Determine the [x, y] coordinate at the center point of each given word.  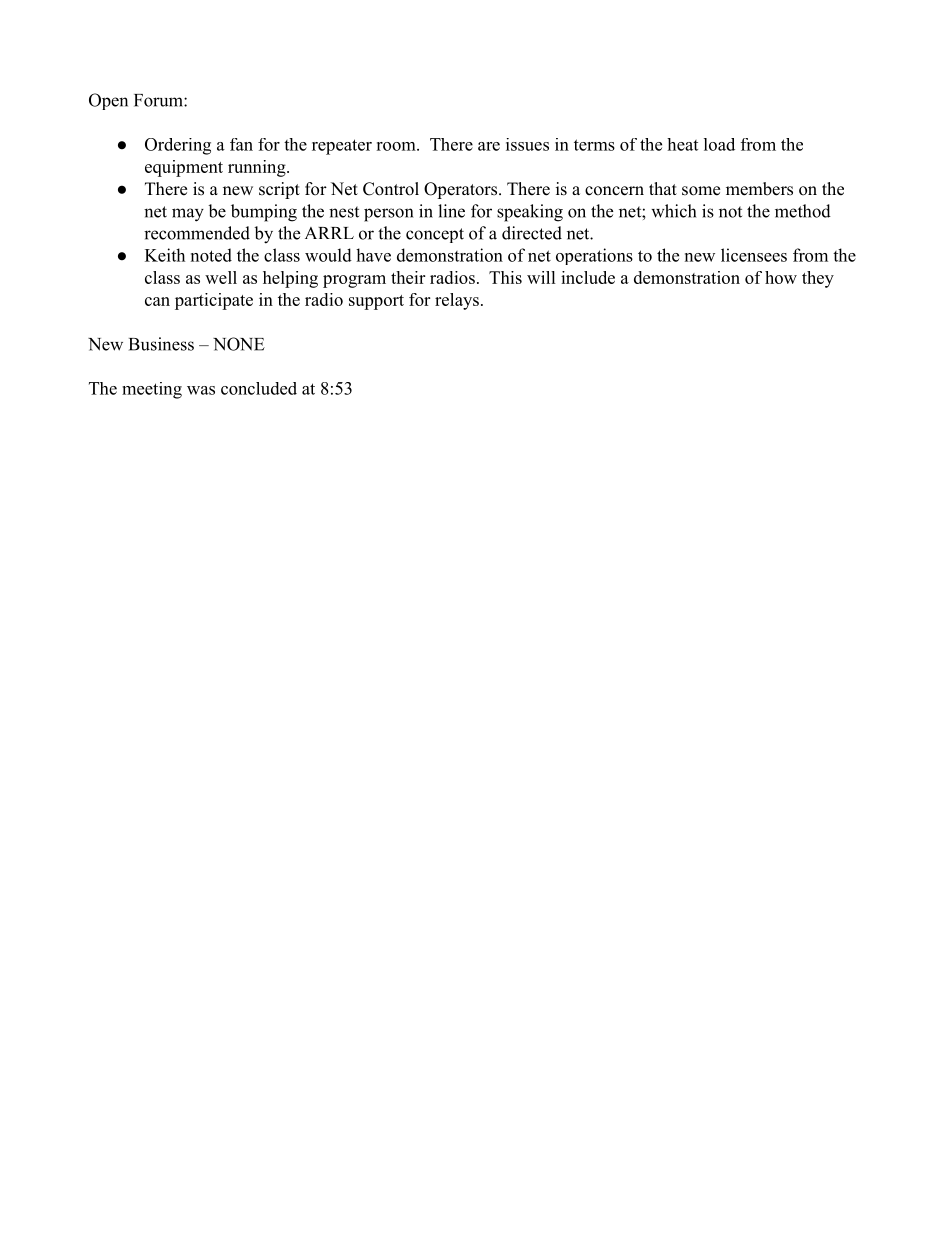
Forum [159, 100]
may [188, 215]
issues [527, 144]
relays [457, 301]
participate [214, 301]
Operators [460, 190]
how [781, 277]
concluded [259, 388]
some [701, 191]
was [201, 390]
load [719, 144]
